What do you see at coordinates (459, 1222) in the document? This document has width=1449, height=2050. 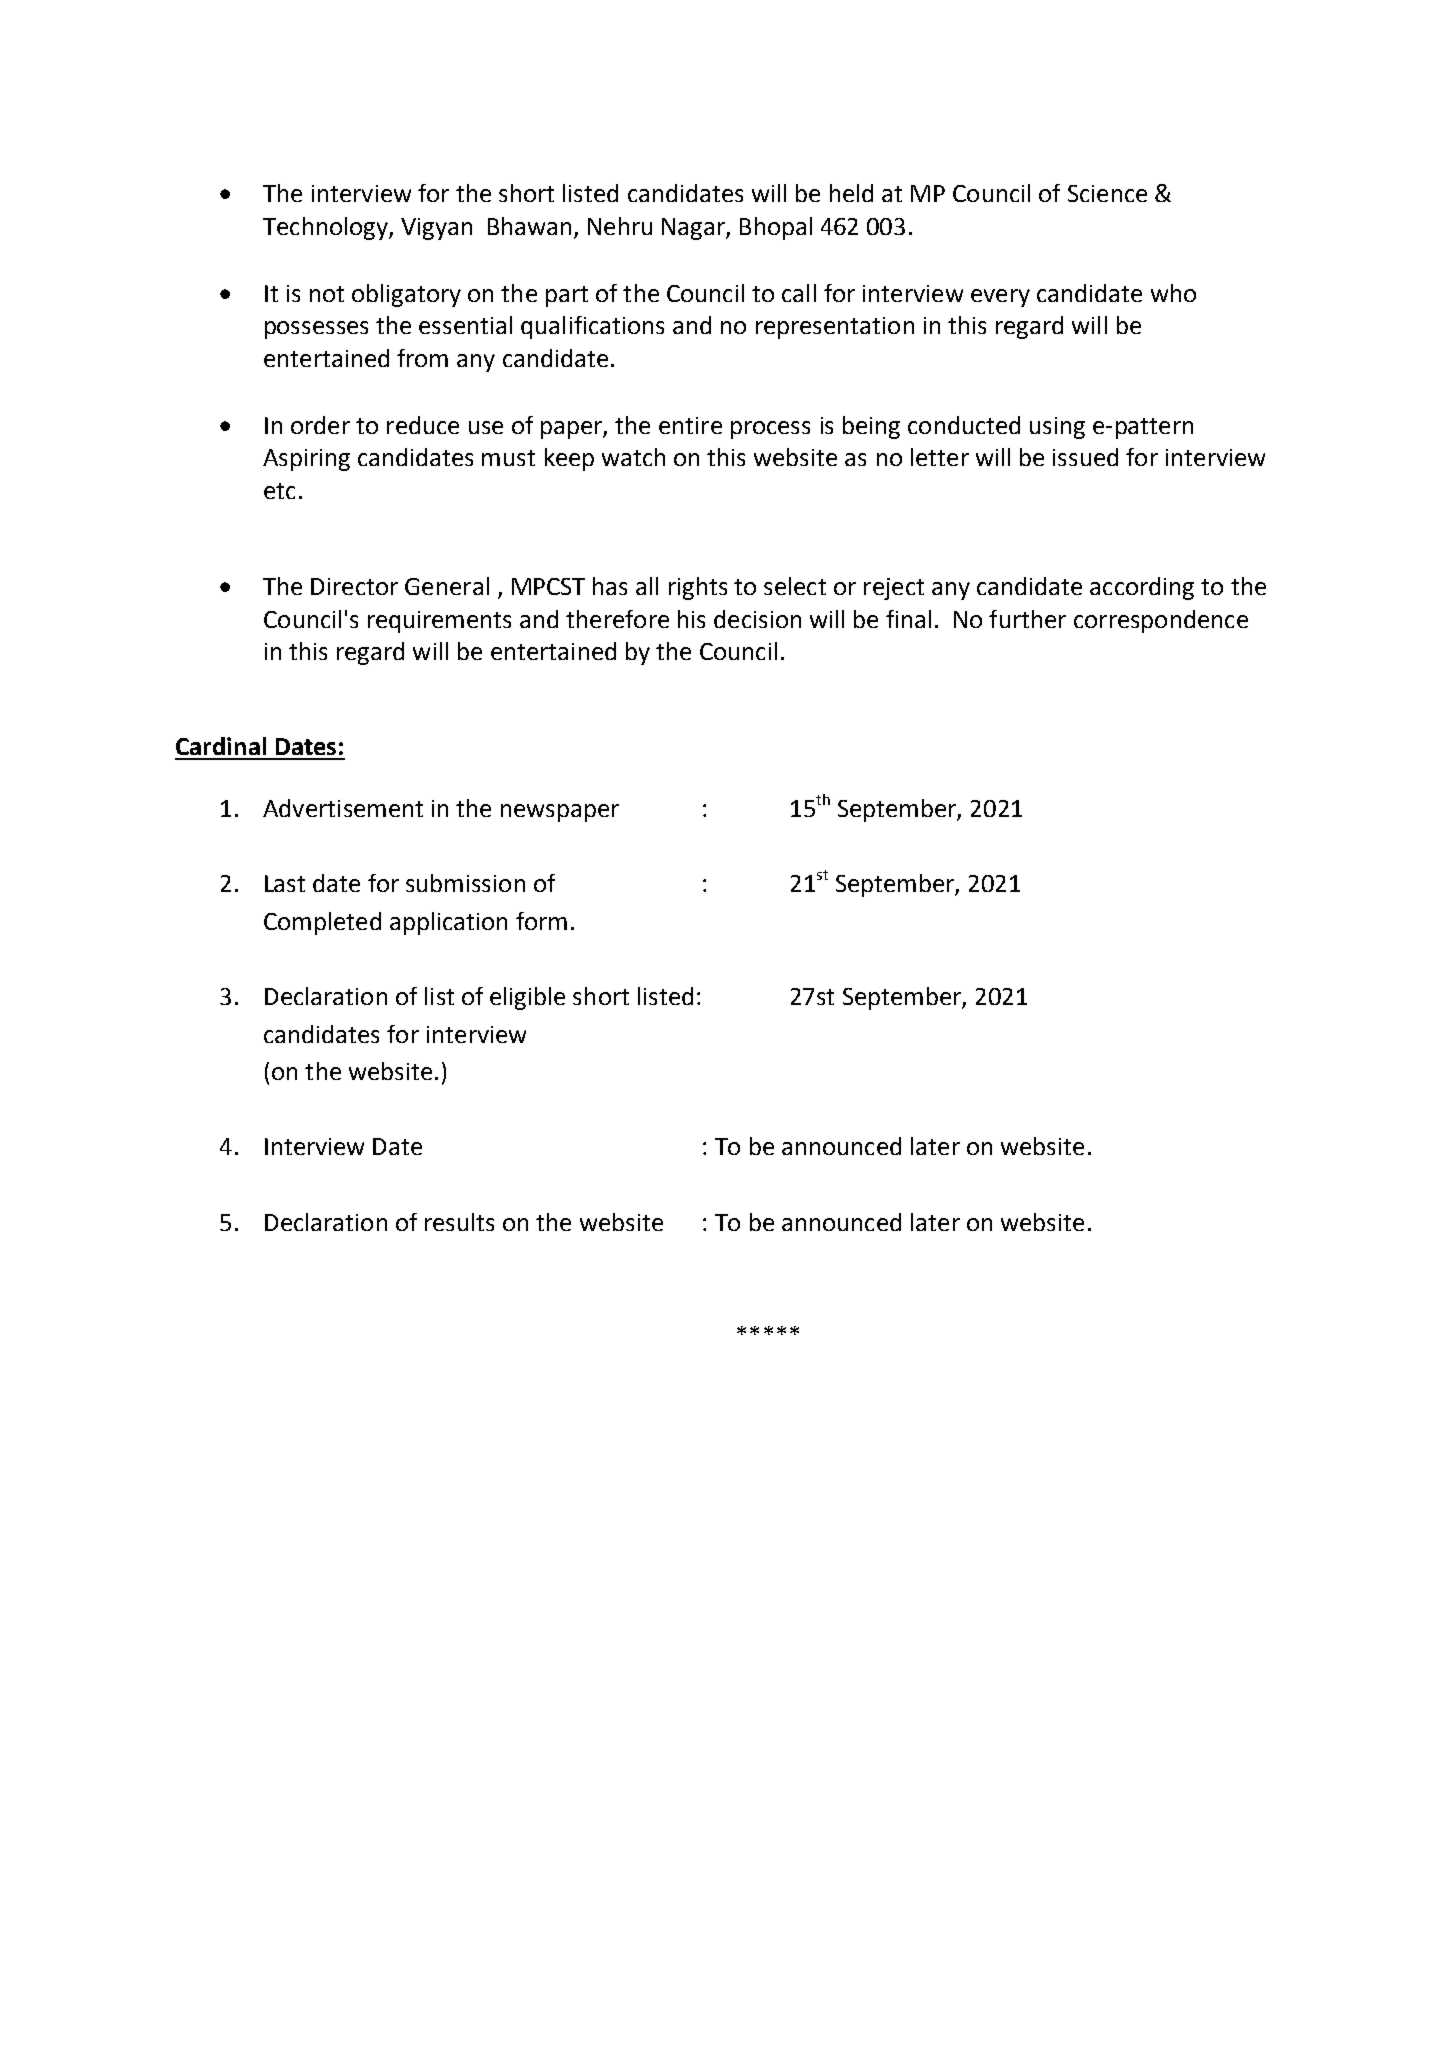 I see `results` at bounding box center [459, 1222].
